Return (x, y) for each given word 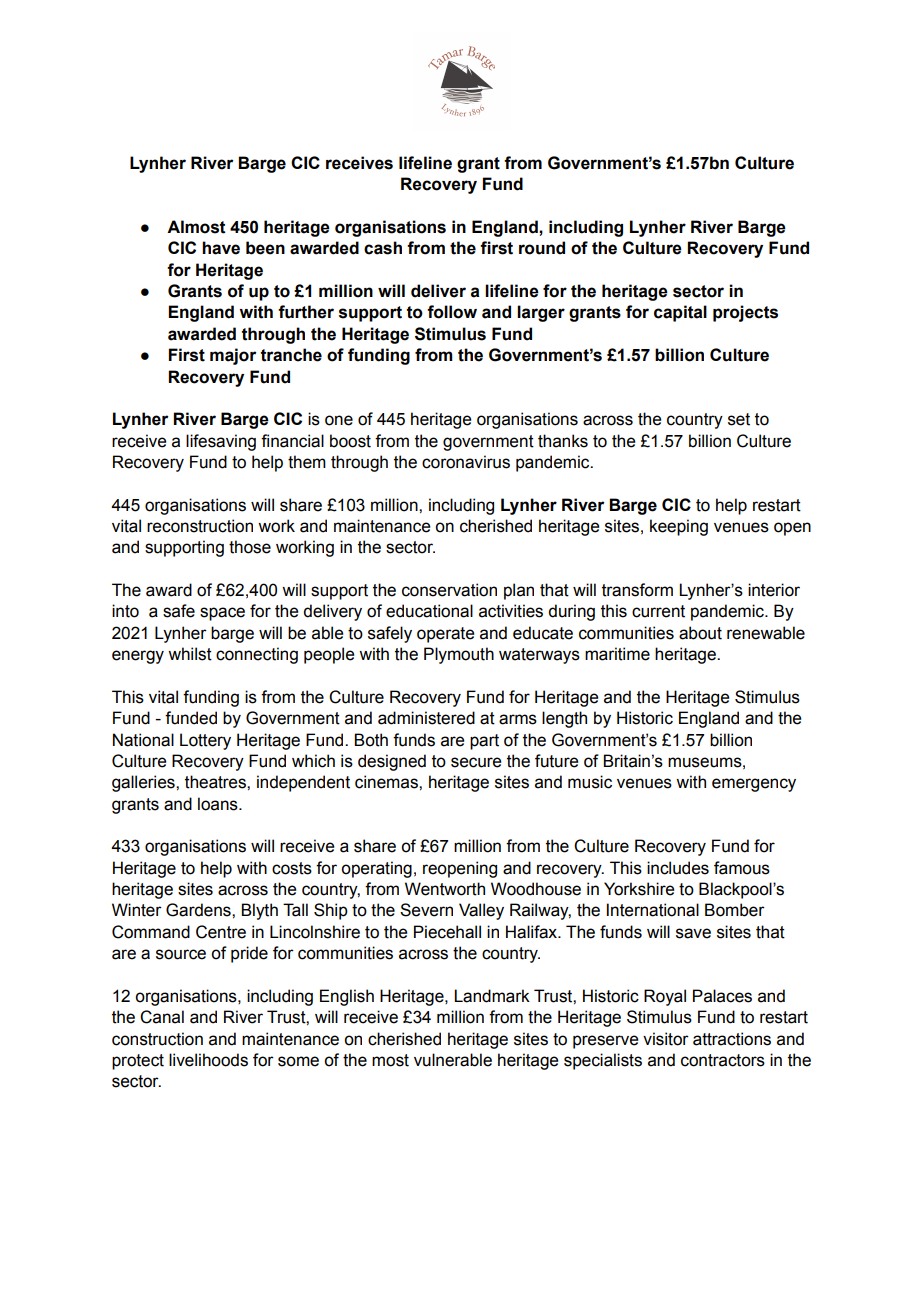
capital (680, 313)
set (739, 419)
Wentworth (445, 889)
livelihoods (208, 1060)
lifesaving (221, 442)
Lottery (205, 741)
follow (452, 312)
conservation (449, 590)
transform (637, 590)
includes (678, 868)
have (221, 248)
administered (426, 718)
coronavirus (466, 462)
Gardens (199, 910)
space (222, 614)
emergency (754, 785)
